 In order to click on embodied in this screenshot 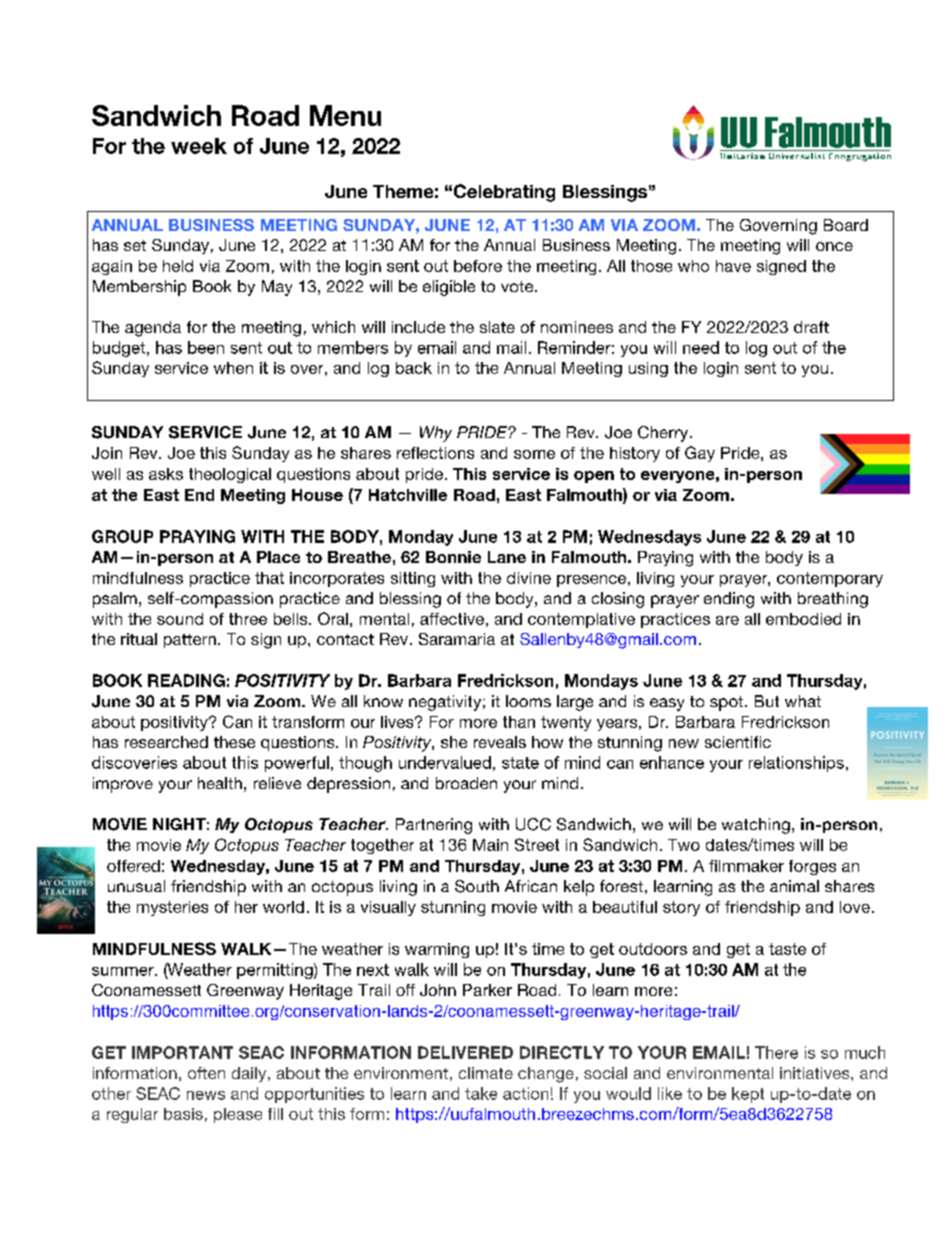, I will do `click(803, 619)`.
